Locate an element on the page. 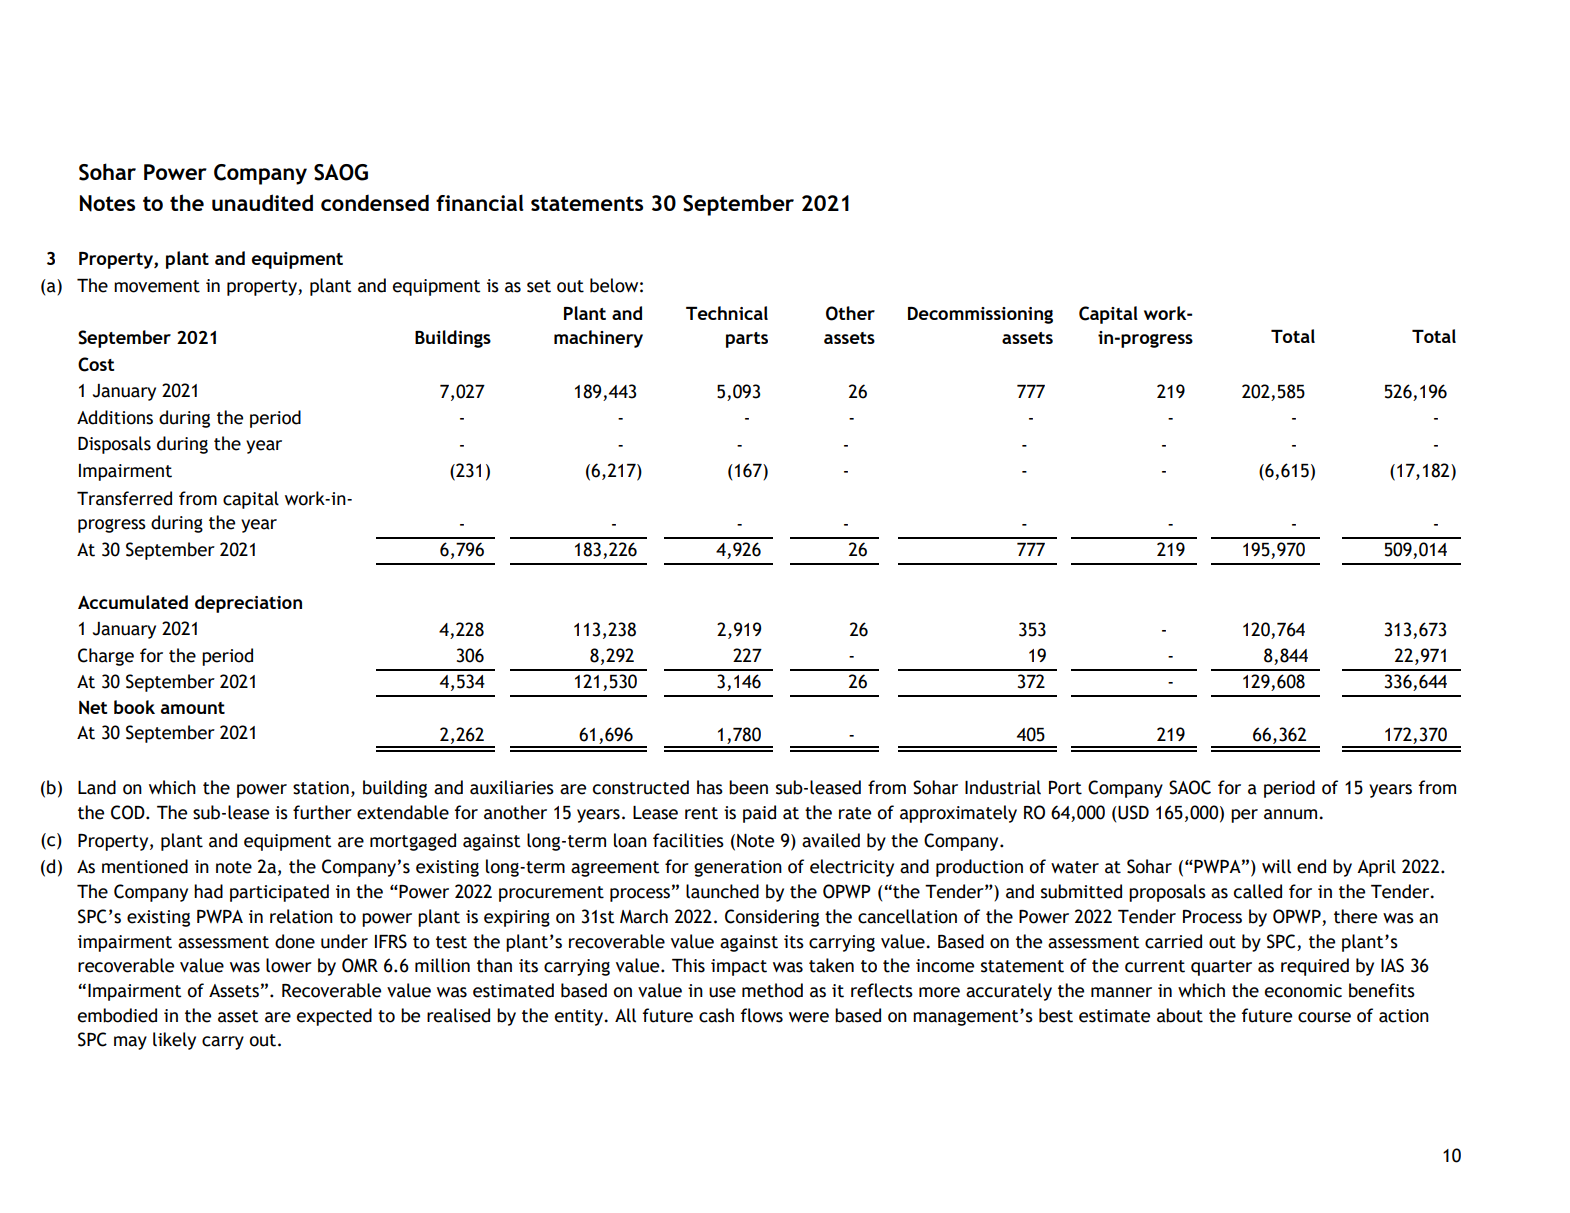  Additions is located at coordinates (115, 417).
